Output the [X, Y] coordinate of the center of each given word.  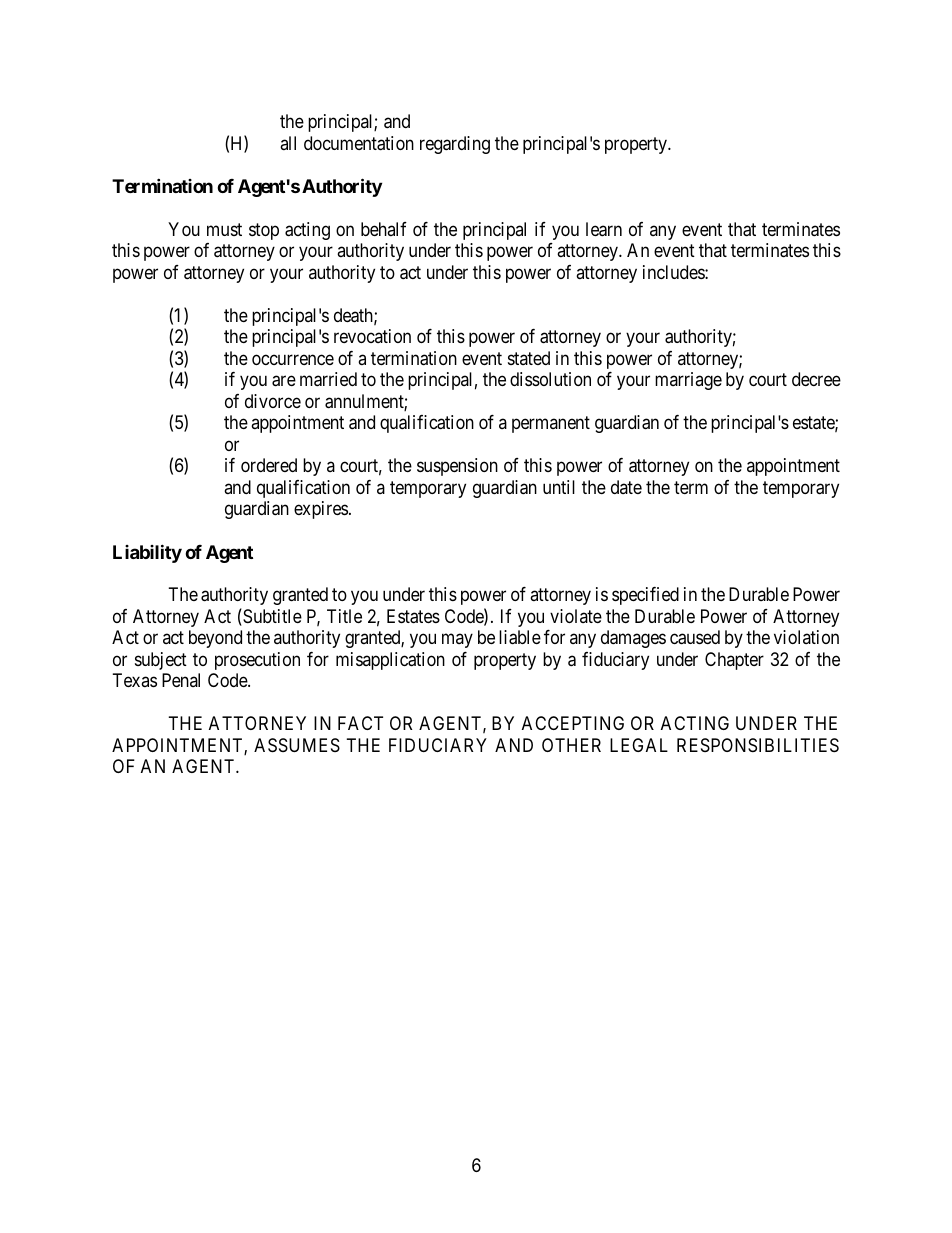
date [626, 487]
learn [604, 229]
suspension [457, 467]
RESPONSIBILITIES [758, 745]
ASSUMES [297, 745]
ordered [269, 465]
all [288, 143]
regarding [455, 145]
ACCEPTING [573, 723]
